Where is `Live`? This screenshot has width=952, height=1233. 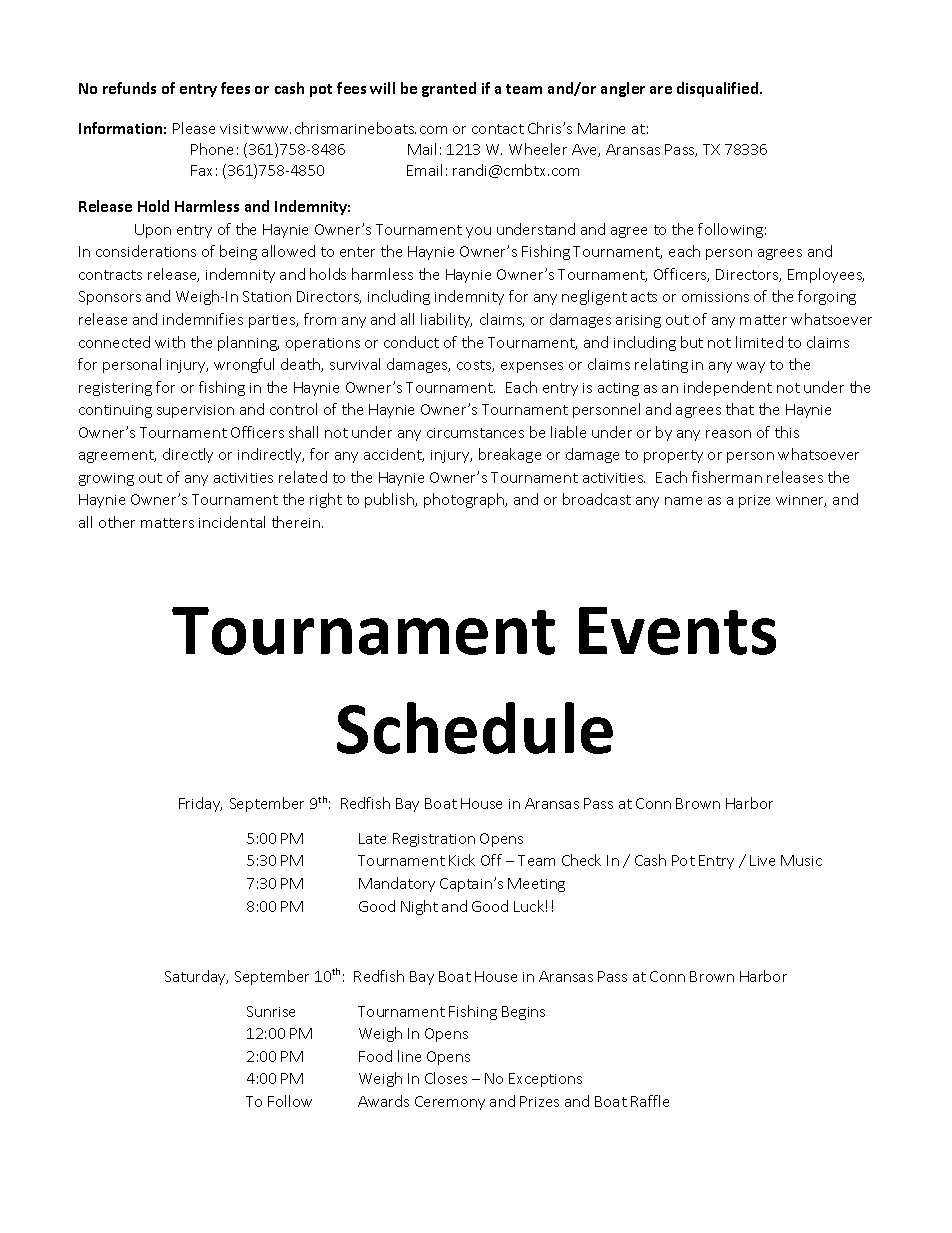 Live is located at coordinates (762, 860).
